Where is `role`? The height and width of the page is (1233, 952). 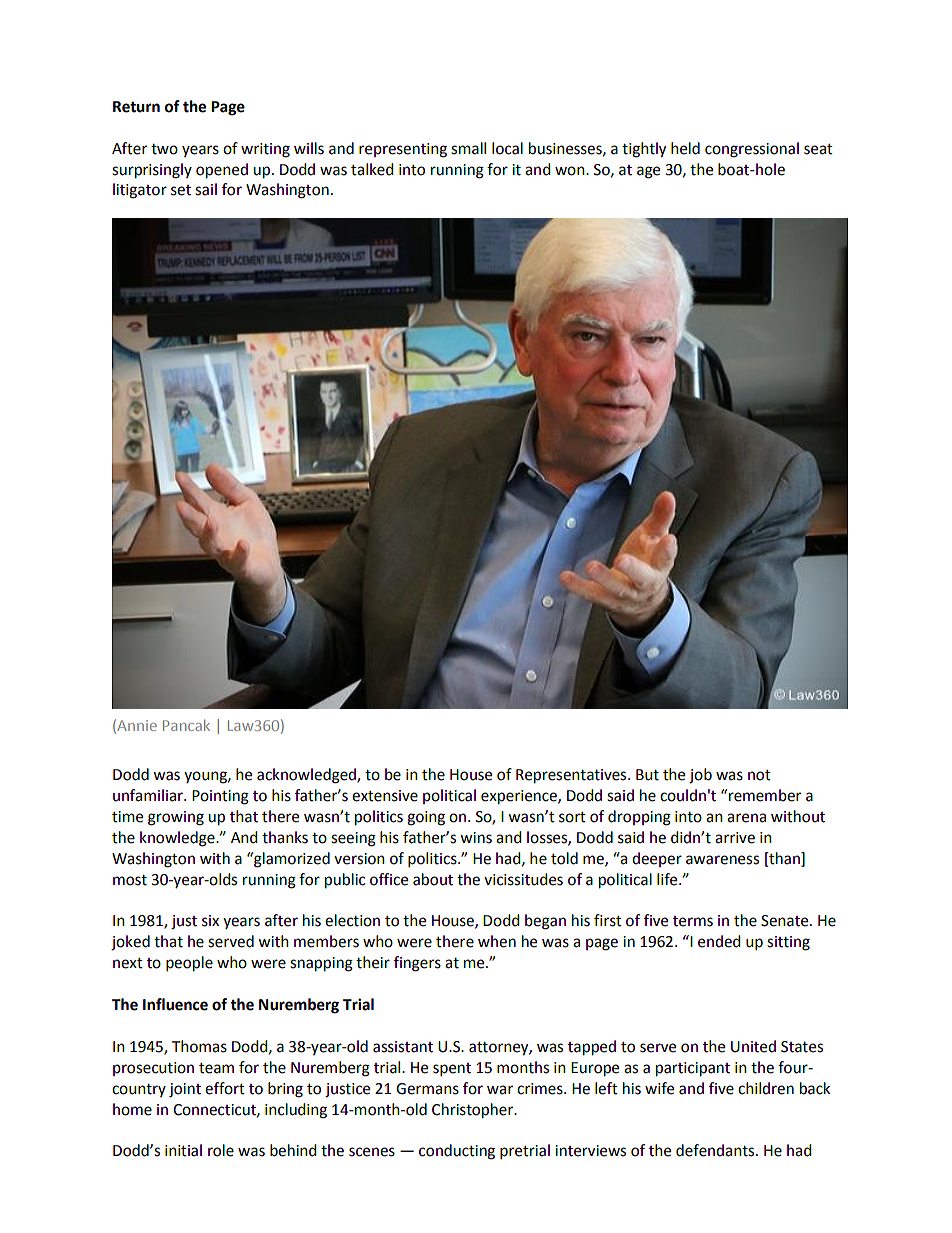
role is located at coordinates (221, 1150).
